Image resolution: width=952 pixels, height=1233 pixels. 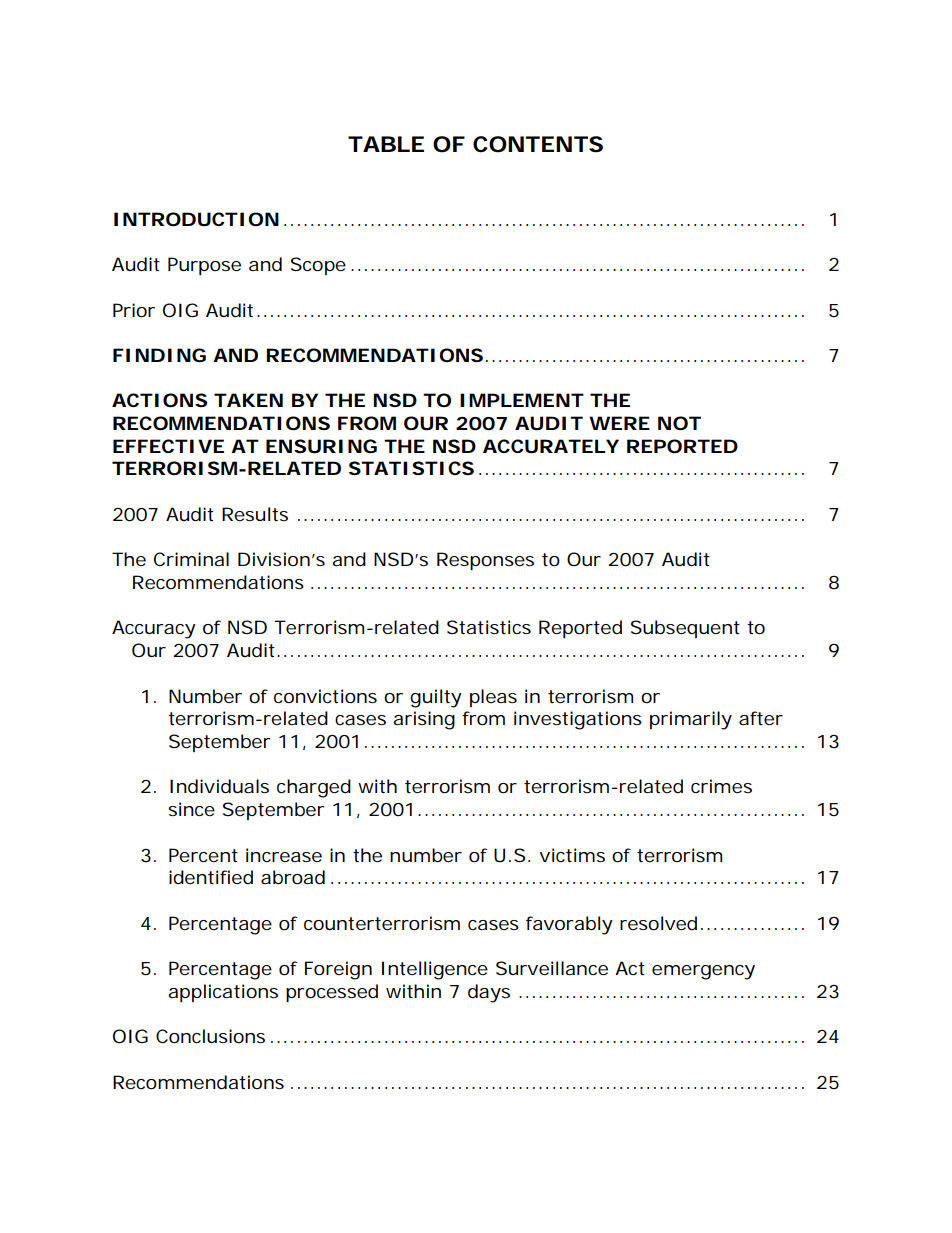 What do you see at coordinates (325, 696) in the screenshot?
I see `convictions` at bounding box center [325, 696].
